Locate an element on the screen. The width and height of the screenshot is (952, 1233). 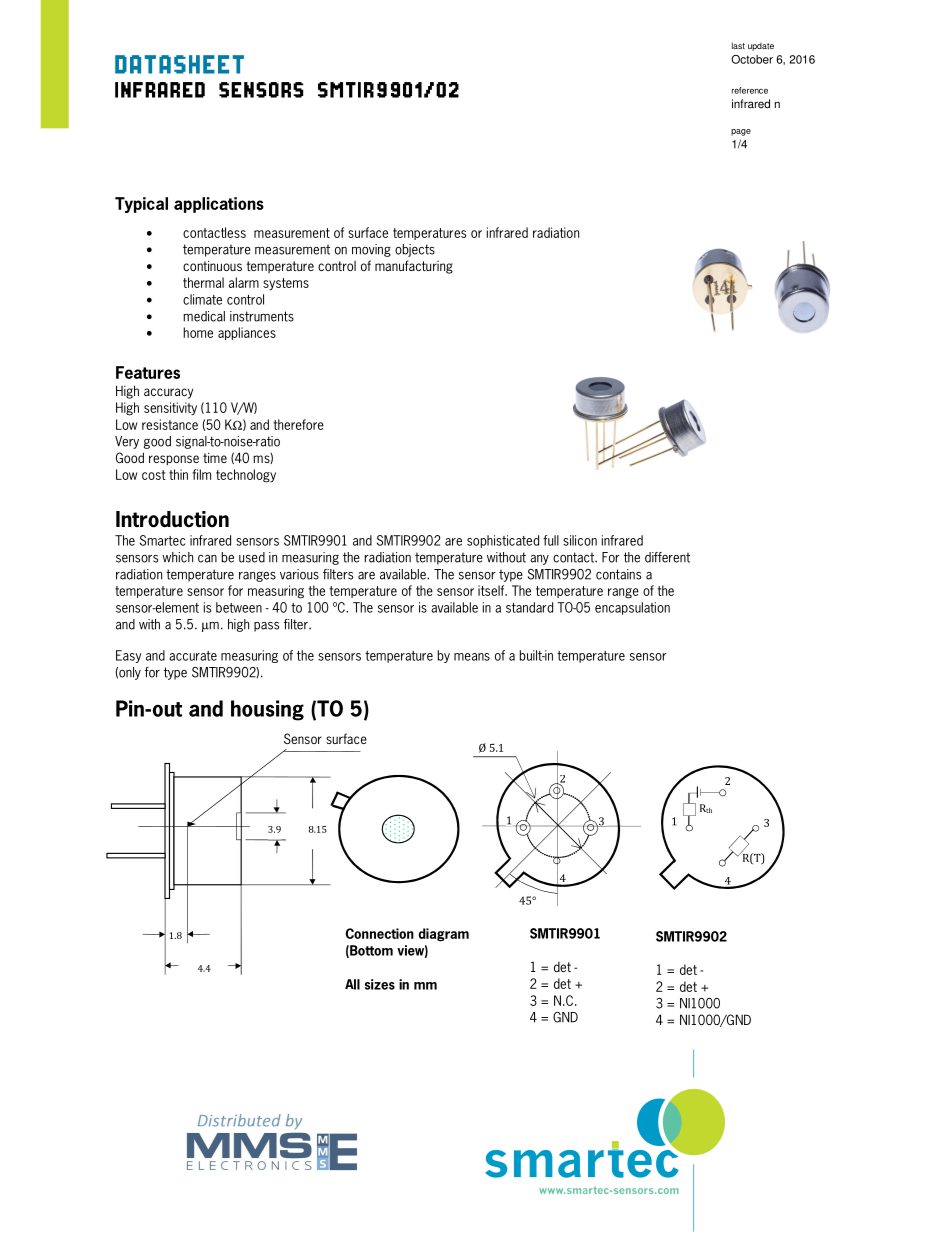
objects is located at coordinates (415, 250).
